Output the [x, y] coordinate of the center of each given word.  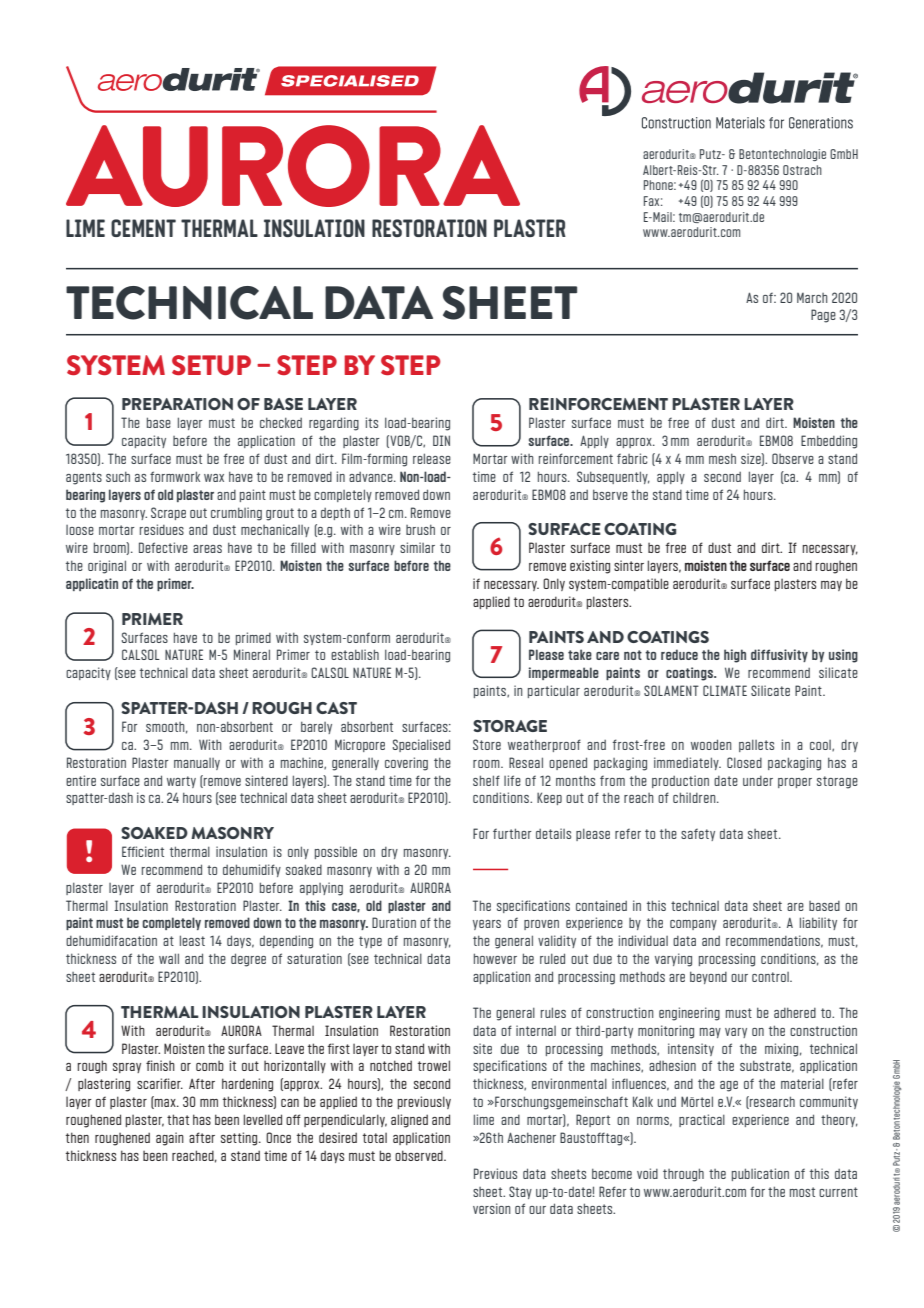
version [492, 1208]
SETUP [211, 365]
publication [760, 1174]
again [170, 1139]
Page [823, 316]
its [372, 422]
